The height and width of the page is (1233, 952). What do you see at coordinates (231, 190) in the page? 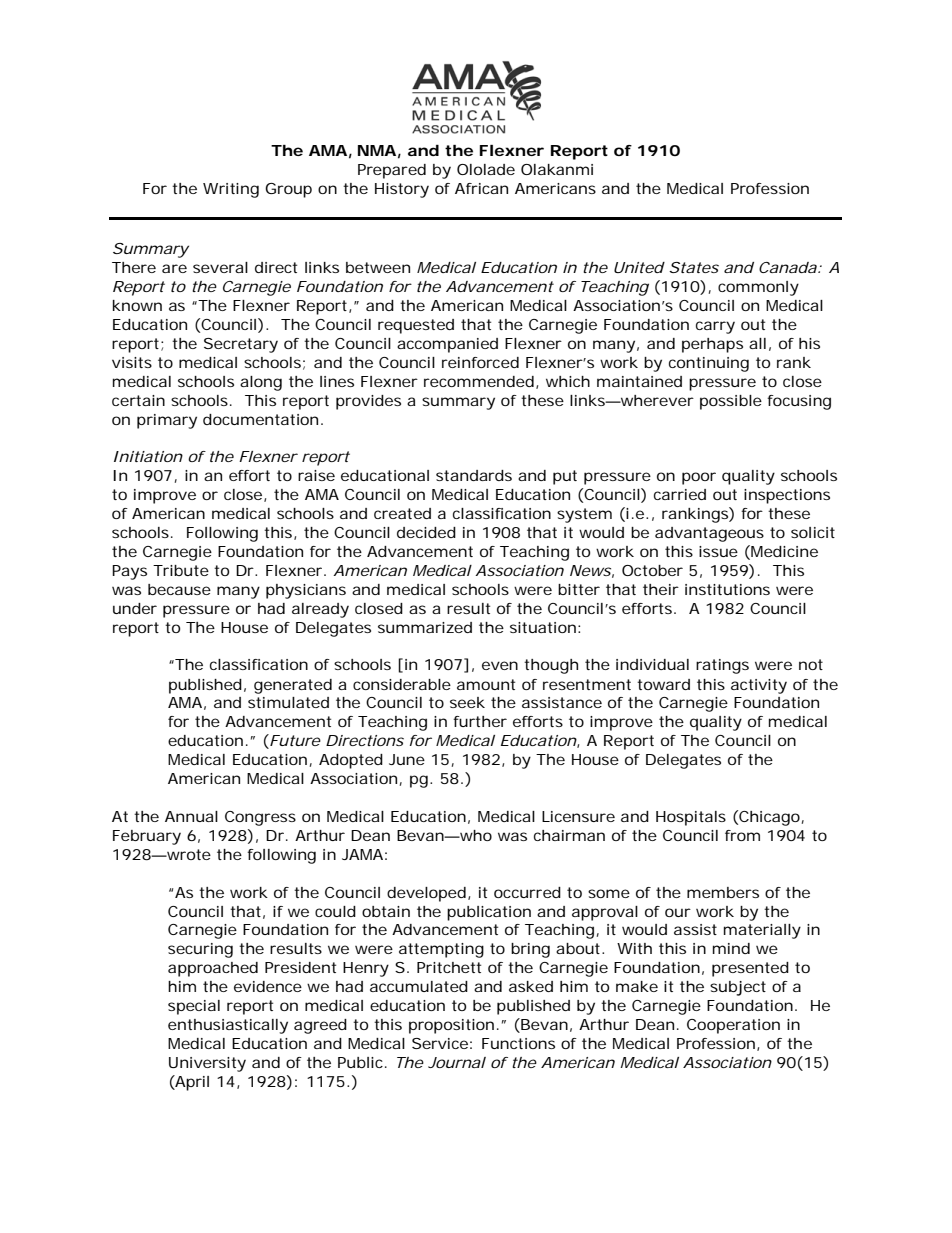
I see `Writing` at bounding box center [231, 190].
